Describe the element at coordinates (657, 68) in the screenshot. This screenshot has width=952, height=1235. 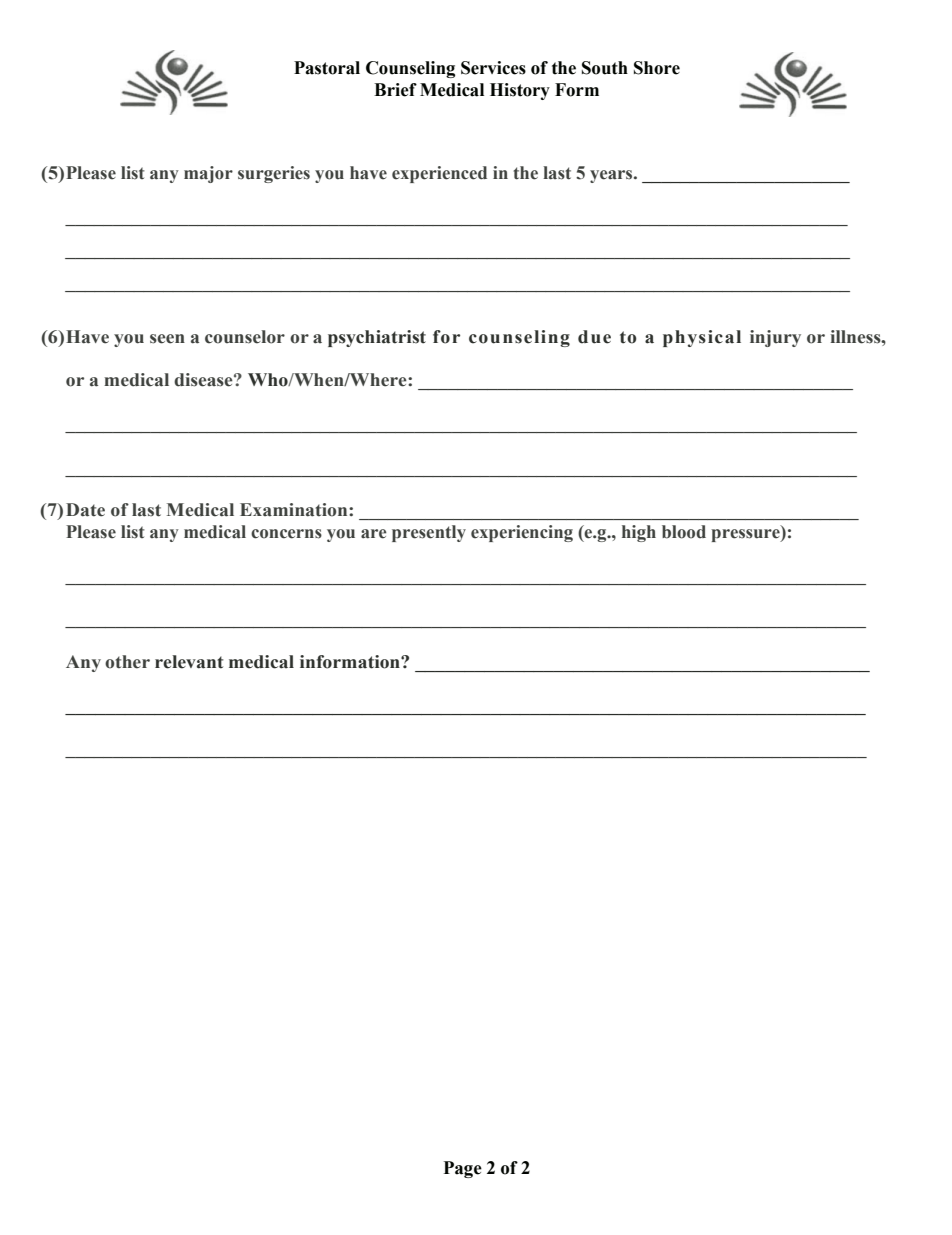
I see `Shore` at that location.
